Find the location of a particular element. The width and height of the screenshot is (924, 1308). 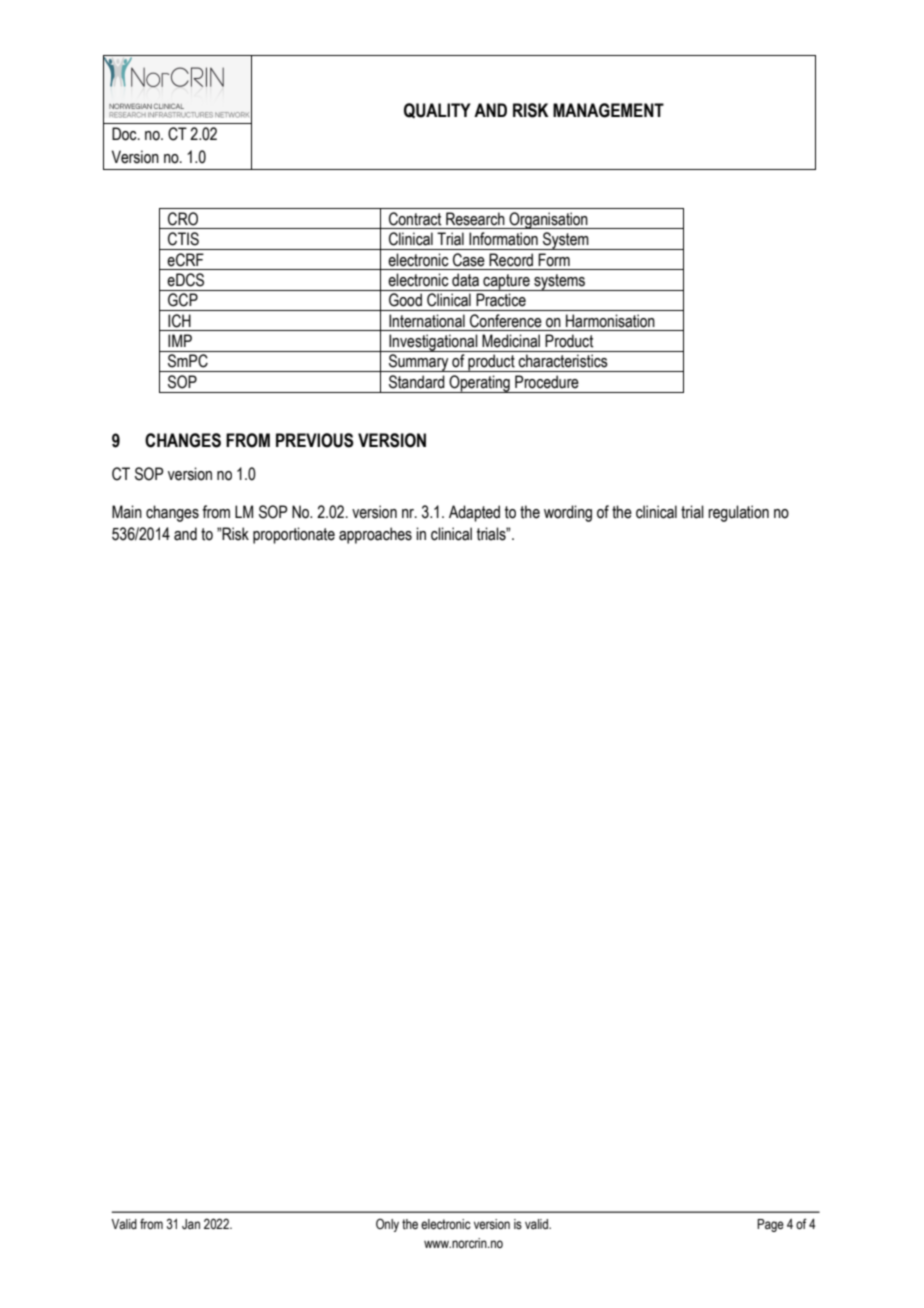

QUALITY is located at coordinates (437, 110).
